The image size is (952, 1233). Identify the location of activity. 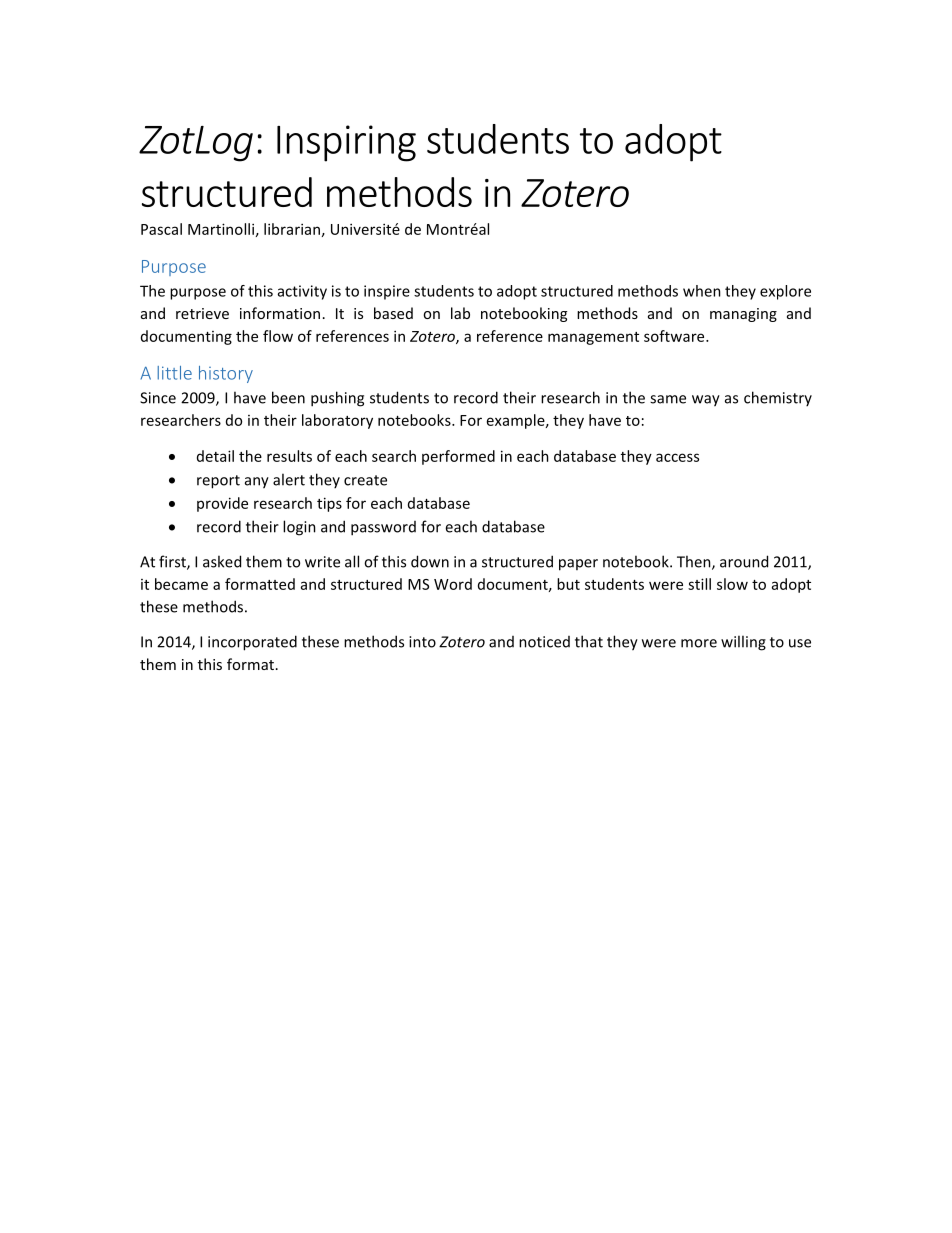
(302, 292).
